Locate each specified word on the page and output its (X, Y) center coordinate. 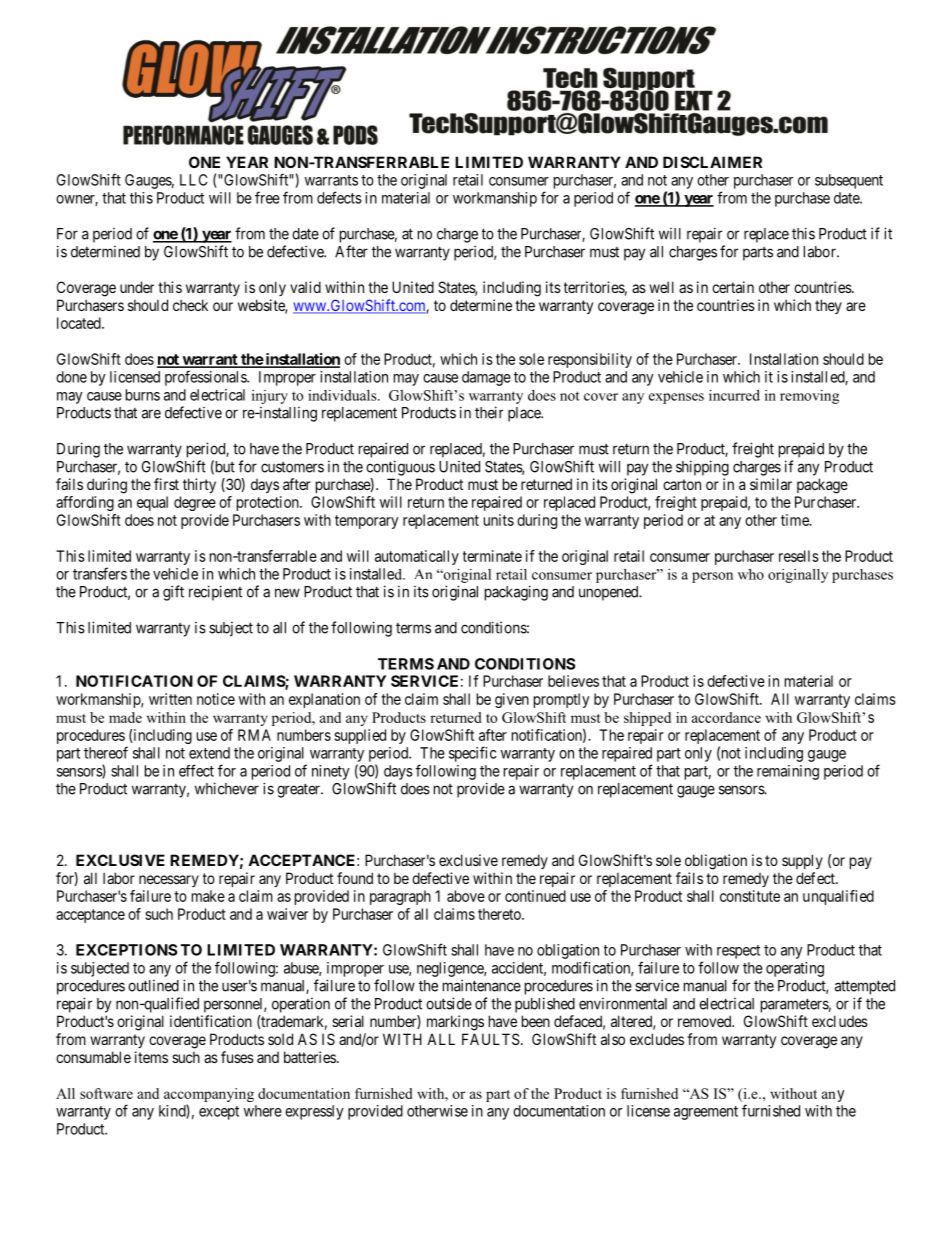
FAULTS (491, 1039)
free (267, 197)
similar (771, 484)
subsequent (849, 181)
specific (473, 754)
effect (196, 770)
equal (152, 503)
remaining (788, 772)
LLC (193, 180)
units (499, 520)
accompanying (209, 1095)
